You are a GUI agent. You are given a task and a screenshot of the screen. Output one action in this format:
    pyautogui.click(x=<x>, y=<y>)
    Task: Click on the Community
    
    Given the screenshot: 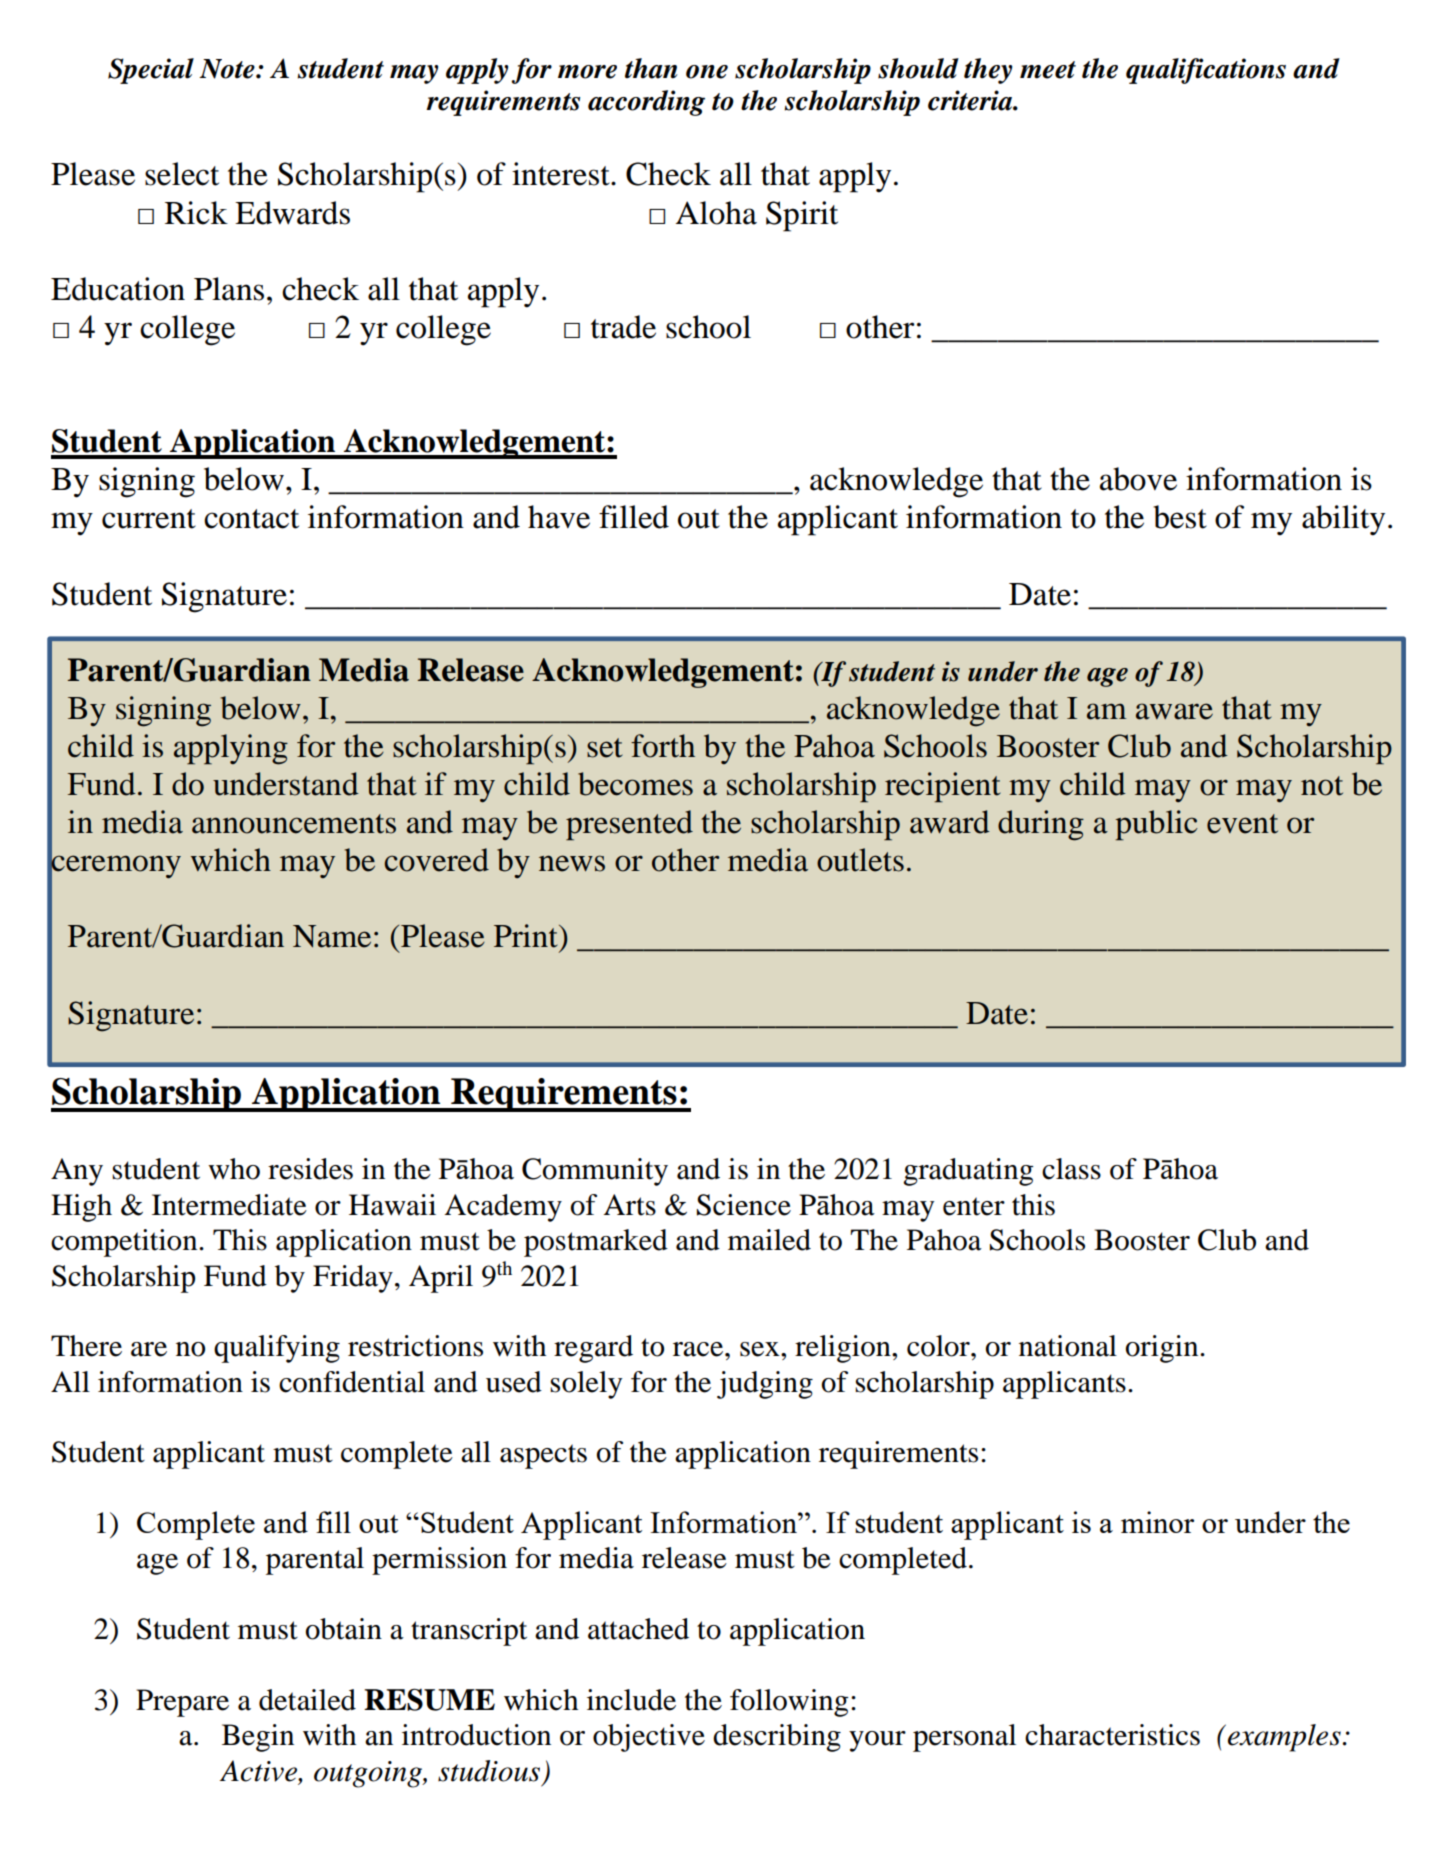 What is the action you would take?
    pyautogui.click(x=595, y=1172)
